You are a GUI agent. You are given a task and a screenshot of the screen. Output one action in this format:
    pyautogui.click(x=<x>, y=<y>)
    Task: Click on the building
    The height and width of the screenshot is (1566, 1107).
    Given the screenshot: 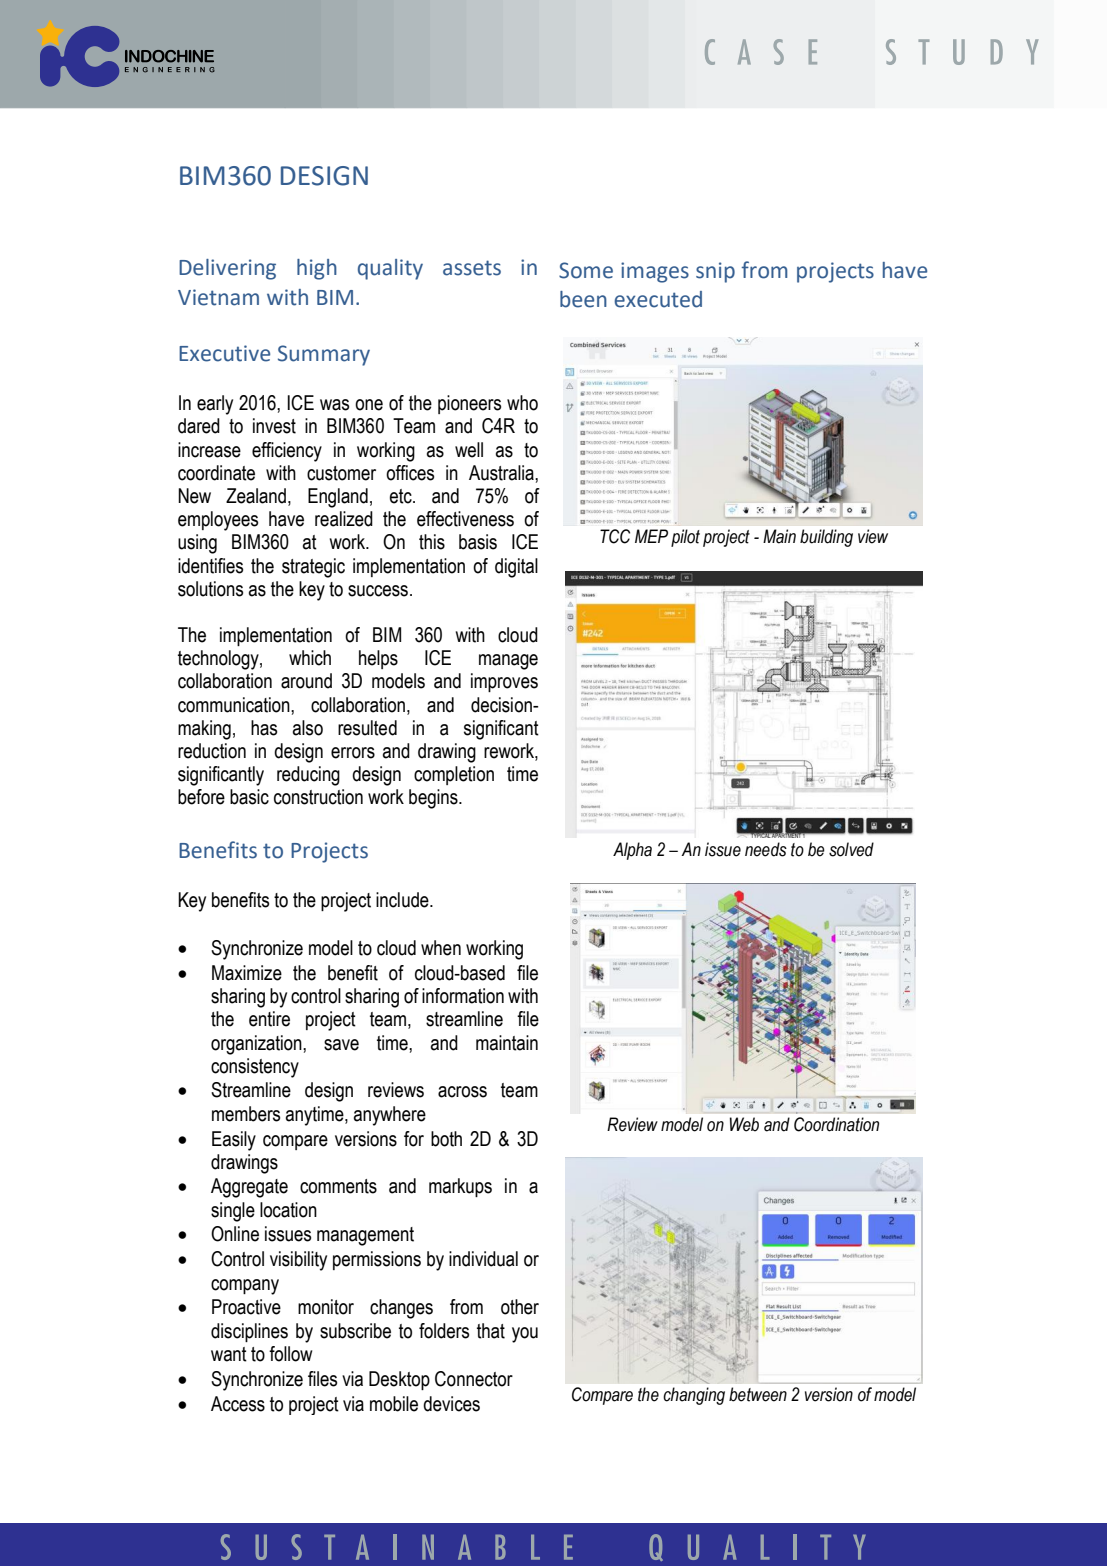 What is the action you would take?
    pyautogui.click(x=826, y=538)
